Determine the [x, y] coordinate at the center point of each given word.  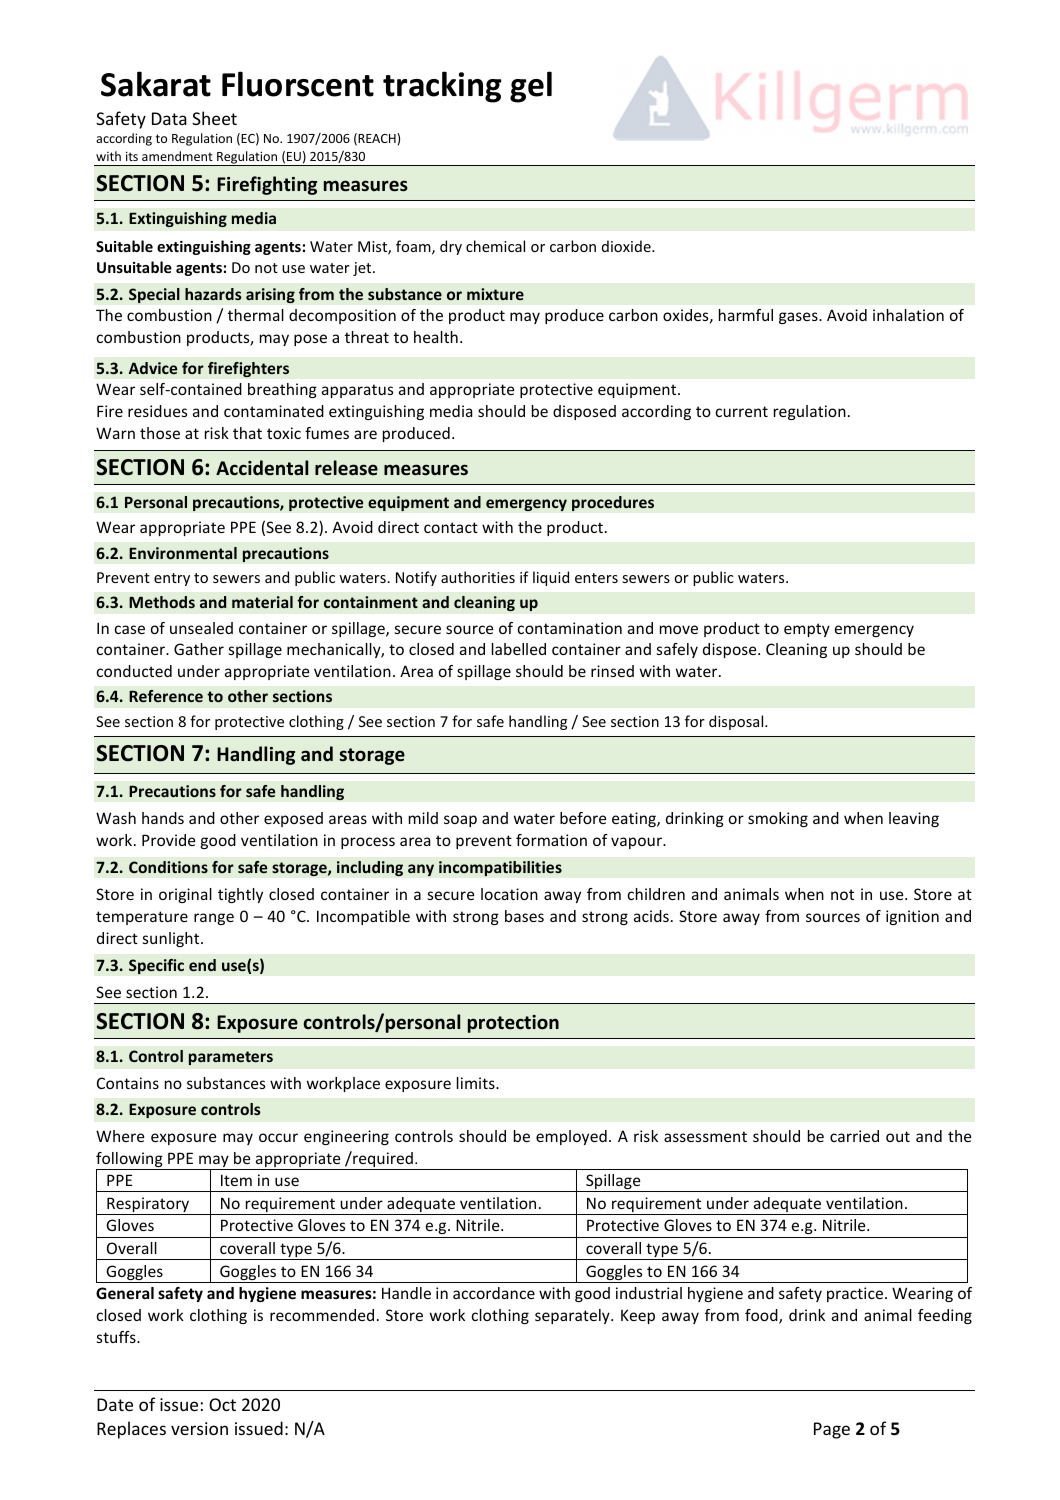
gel [531, 87]
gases [799, 318]
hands [163, 818]
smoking [778, 819]
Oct [222, 1404]
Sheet [214, 118]
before [583, 818]
